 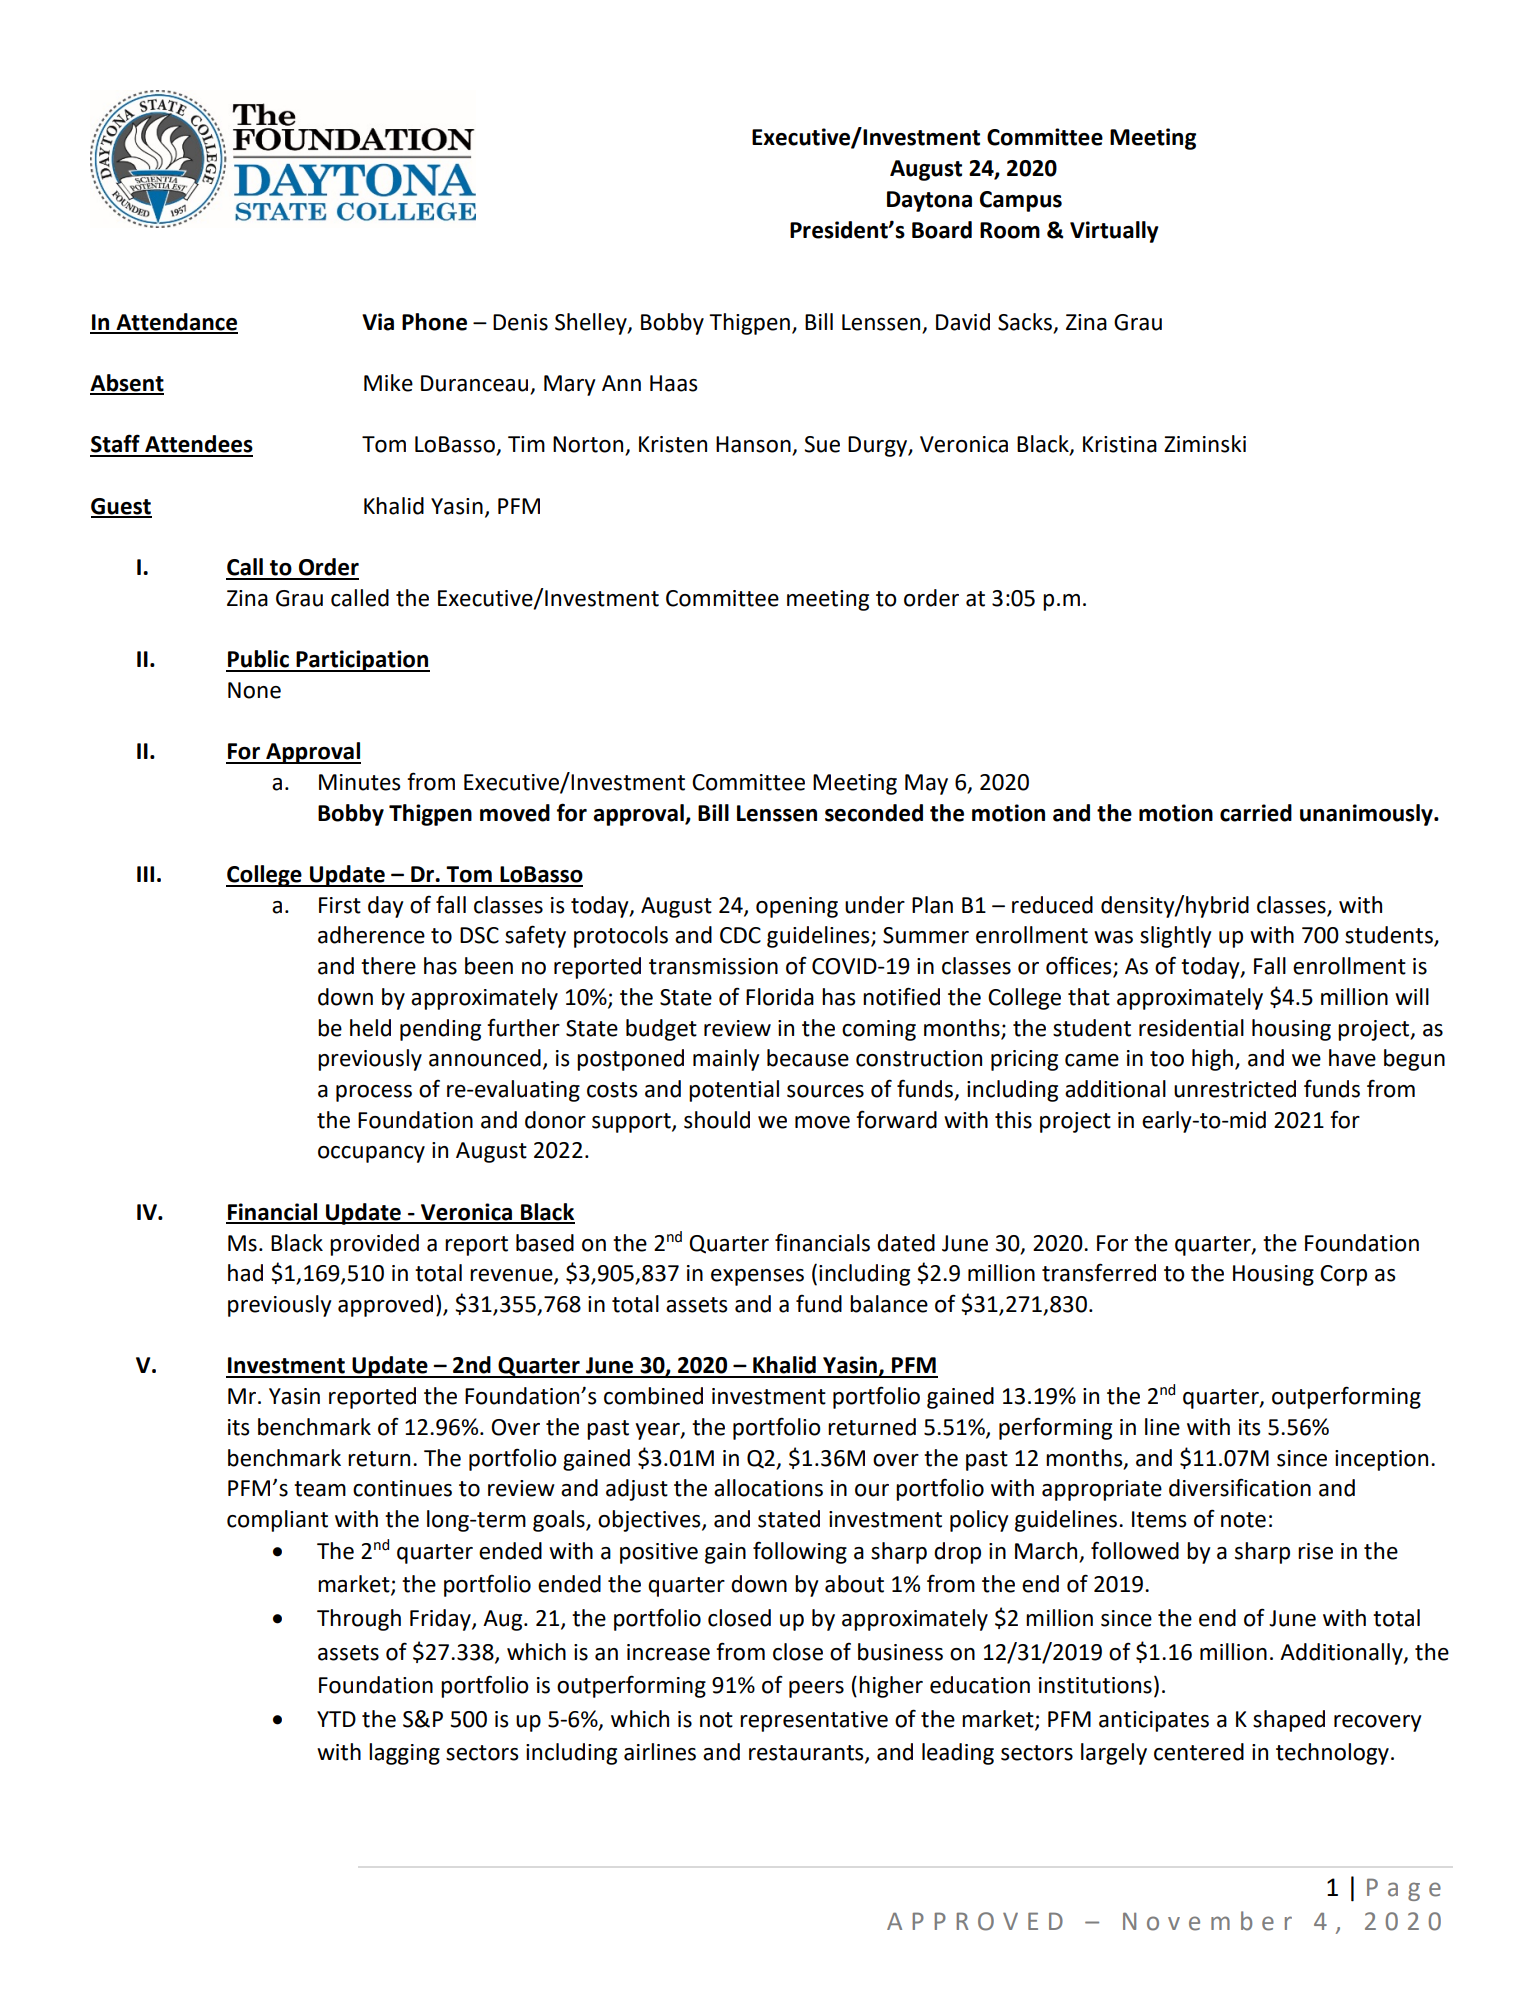 What do you see at coordinates (808, 1058) in the image?
I see `because` at bounding box center [808, 1058].
